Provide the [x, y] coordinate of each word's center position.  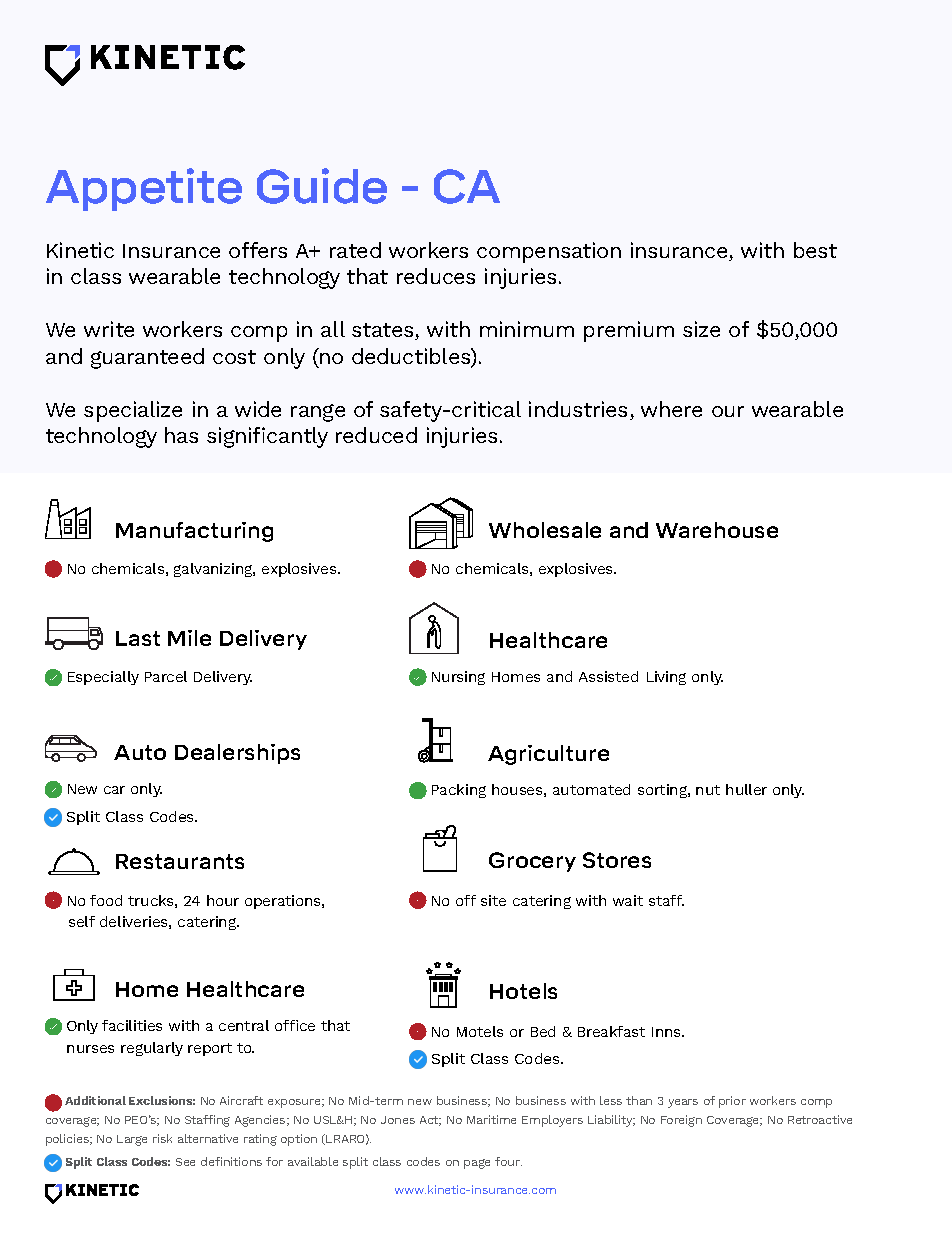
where [671, 409]
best [815, 250]
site [493, 900]
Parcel [166, 676]
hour [223, 900]
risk [162, 1138]
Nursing [458, 678]
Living [666, 678]
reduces [436, 276]
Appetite [144, 189]
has [181, 435]
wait [628, 900]
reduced [376, 435]
